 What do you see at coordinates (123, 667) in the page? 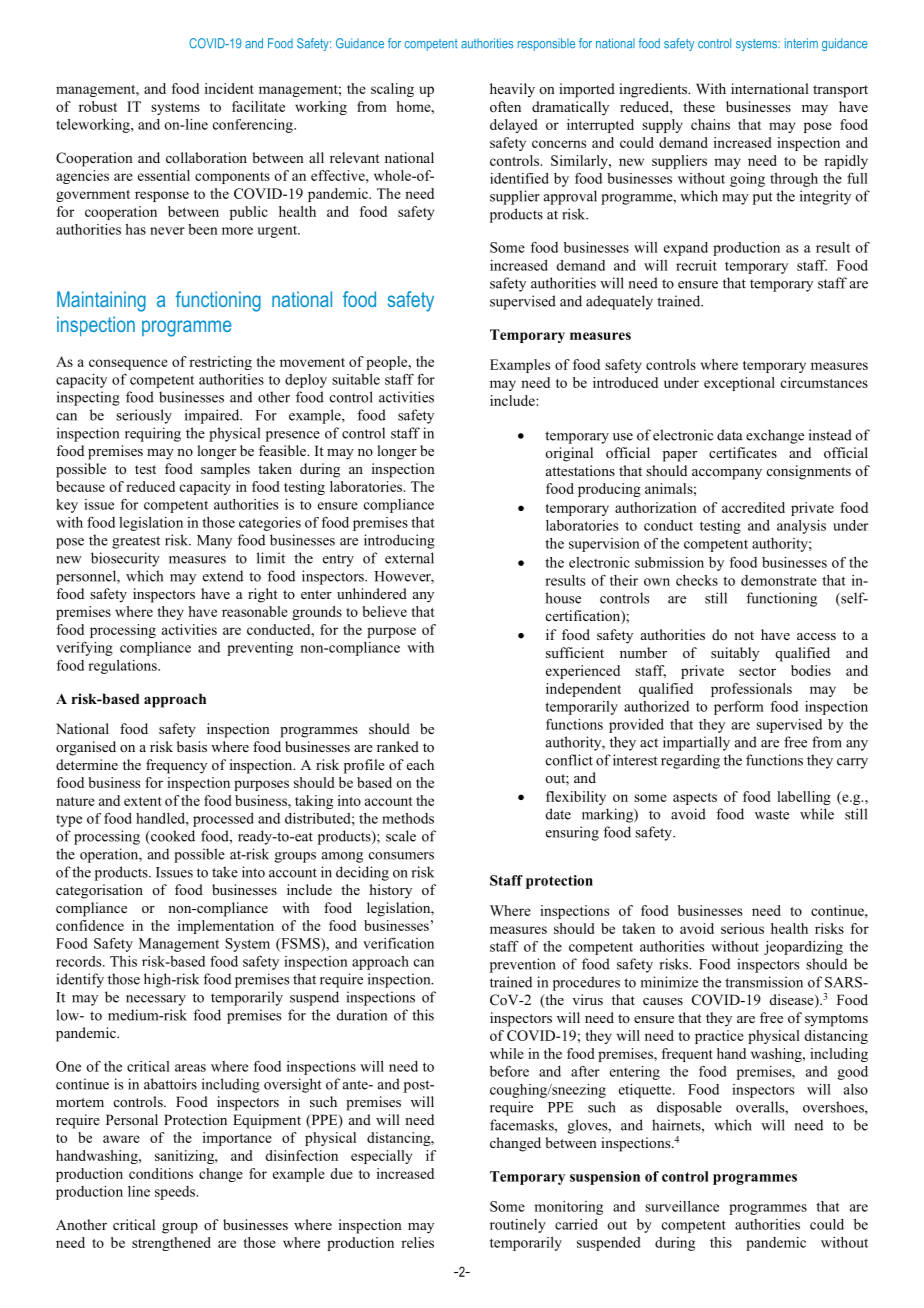
I see `regulations` at bounding box center [123, 667].
